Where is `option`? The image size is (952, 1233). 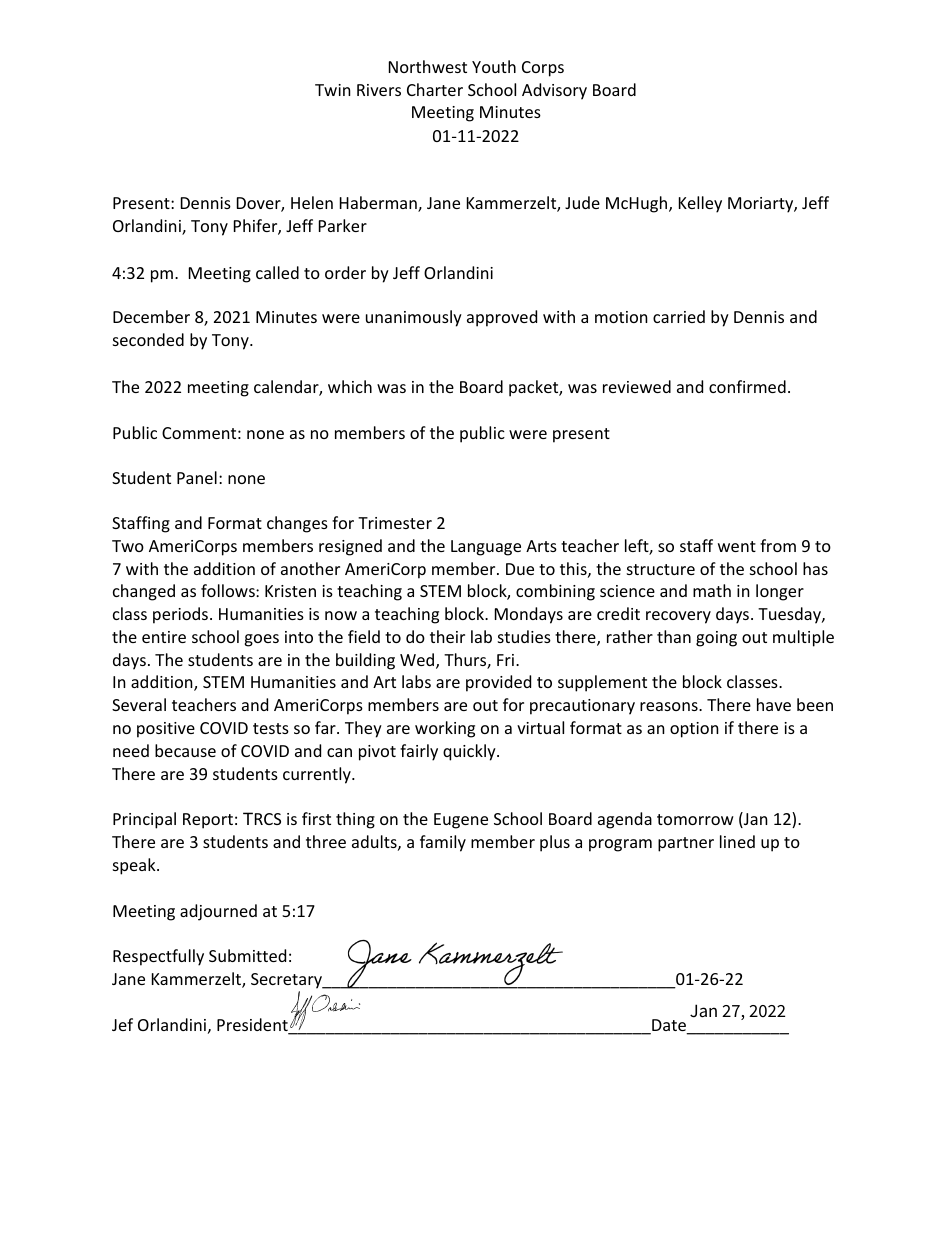 option is located at coordinates (694, 730).
